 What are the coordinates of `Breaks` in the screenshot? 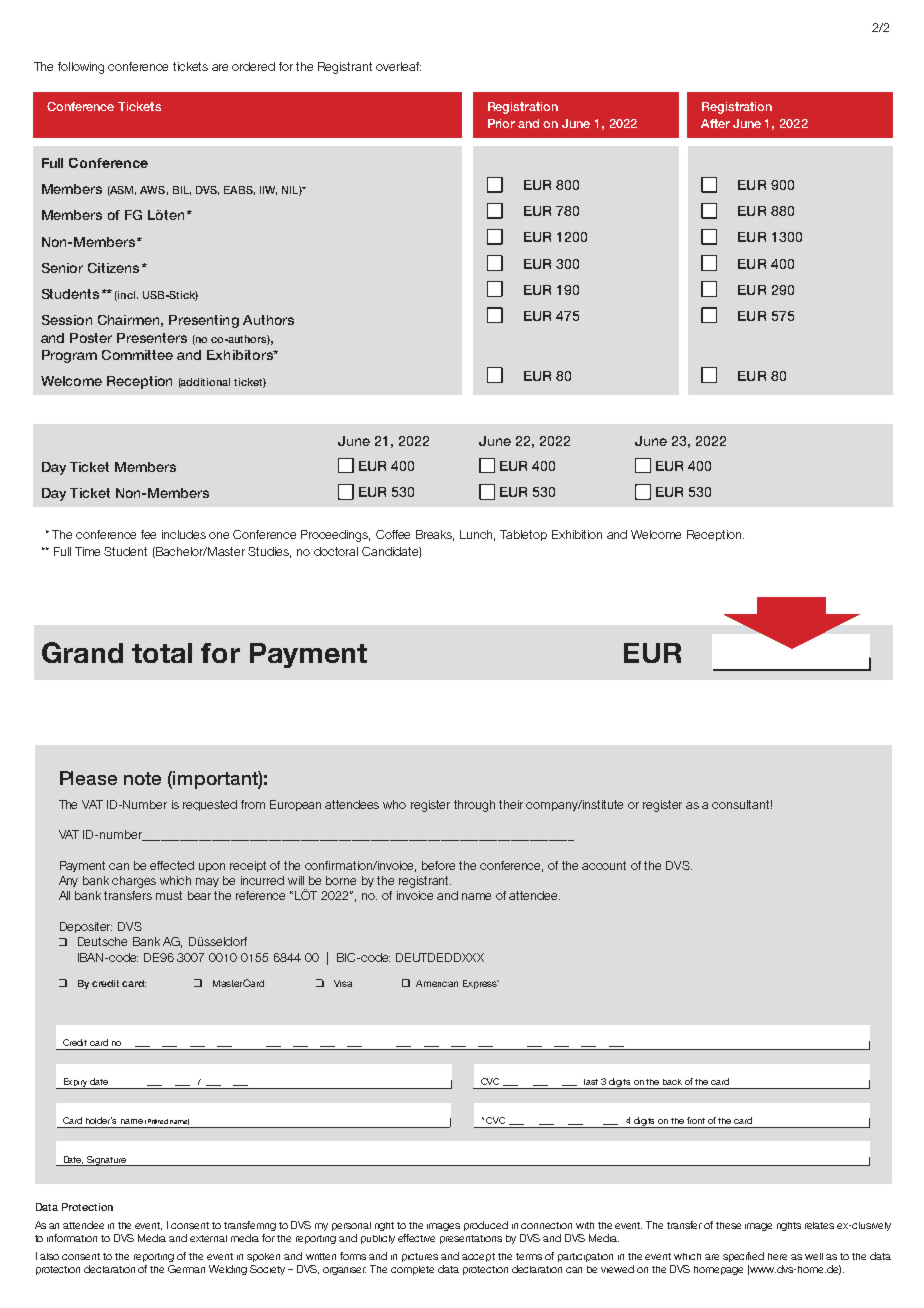 It's located at (435, 535).
